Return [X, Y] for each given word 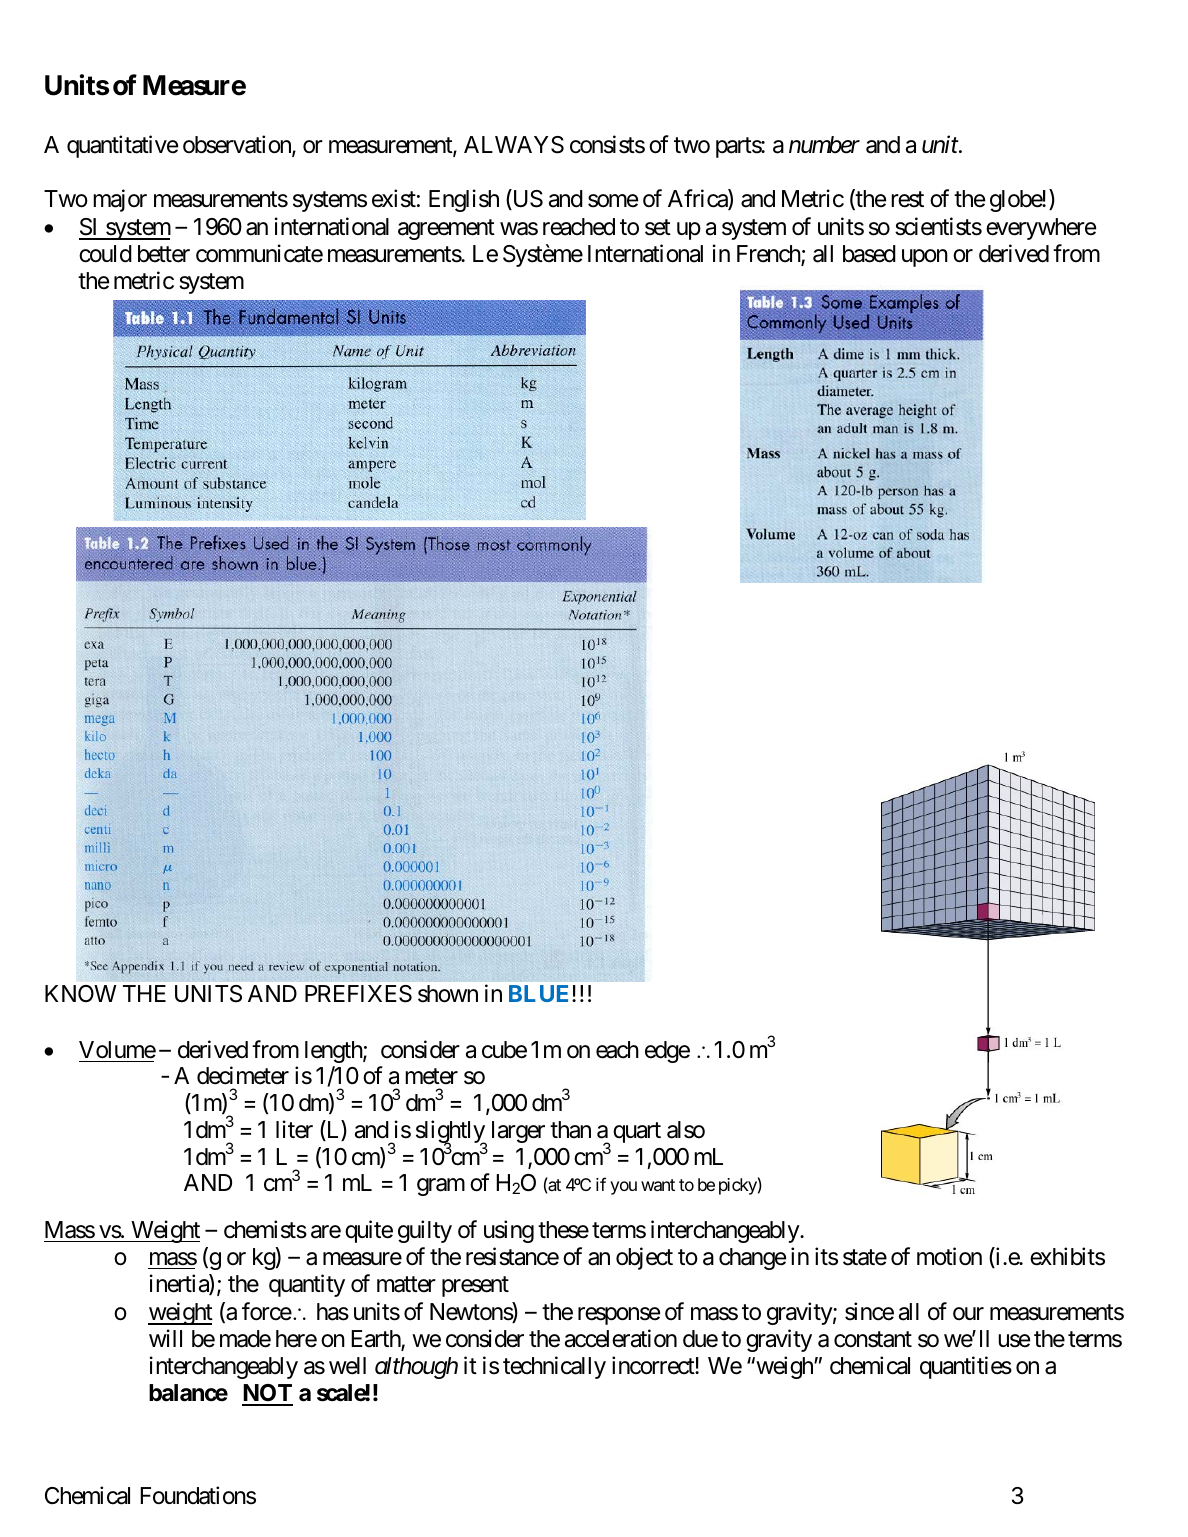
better [164, 254]
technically [554, 1367]
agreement [446, 230]
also [686, 1130]
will [165, 1338]
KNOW [81, 993]
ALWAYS [514, 145]
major [120, 200]
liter [294, 1129]
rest [907, 199]
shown [448, 994]
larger [518, 1132]
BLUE [541, 993]
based [869, 254]
